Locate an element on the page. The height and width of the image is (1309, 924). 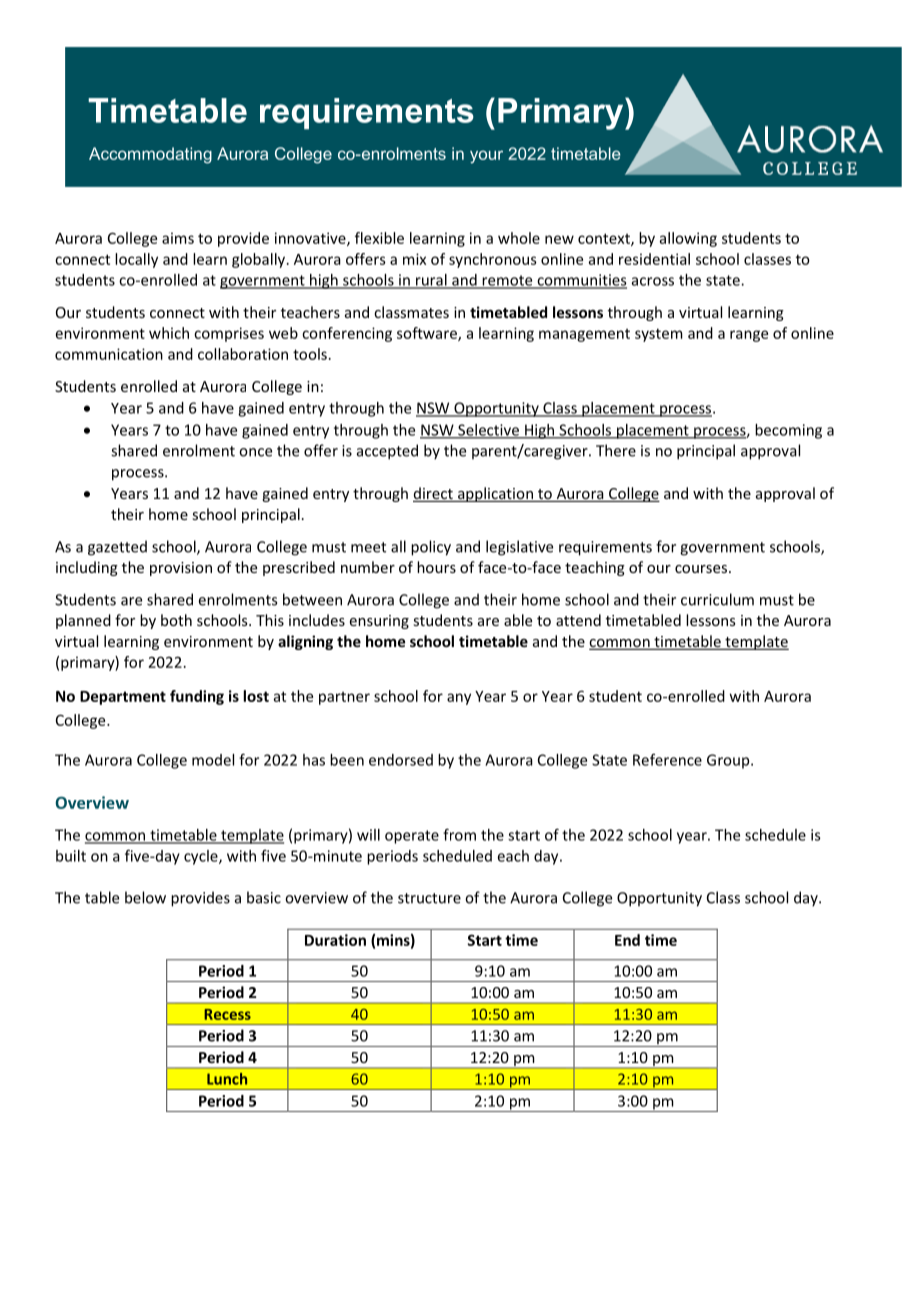
allowing is located at coordinates (688, 239).
